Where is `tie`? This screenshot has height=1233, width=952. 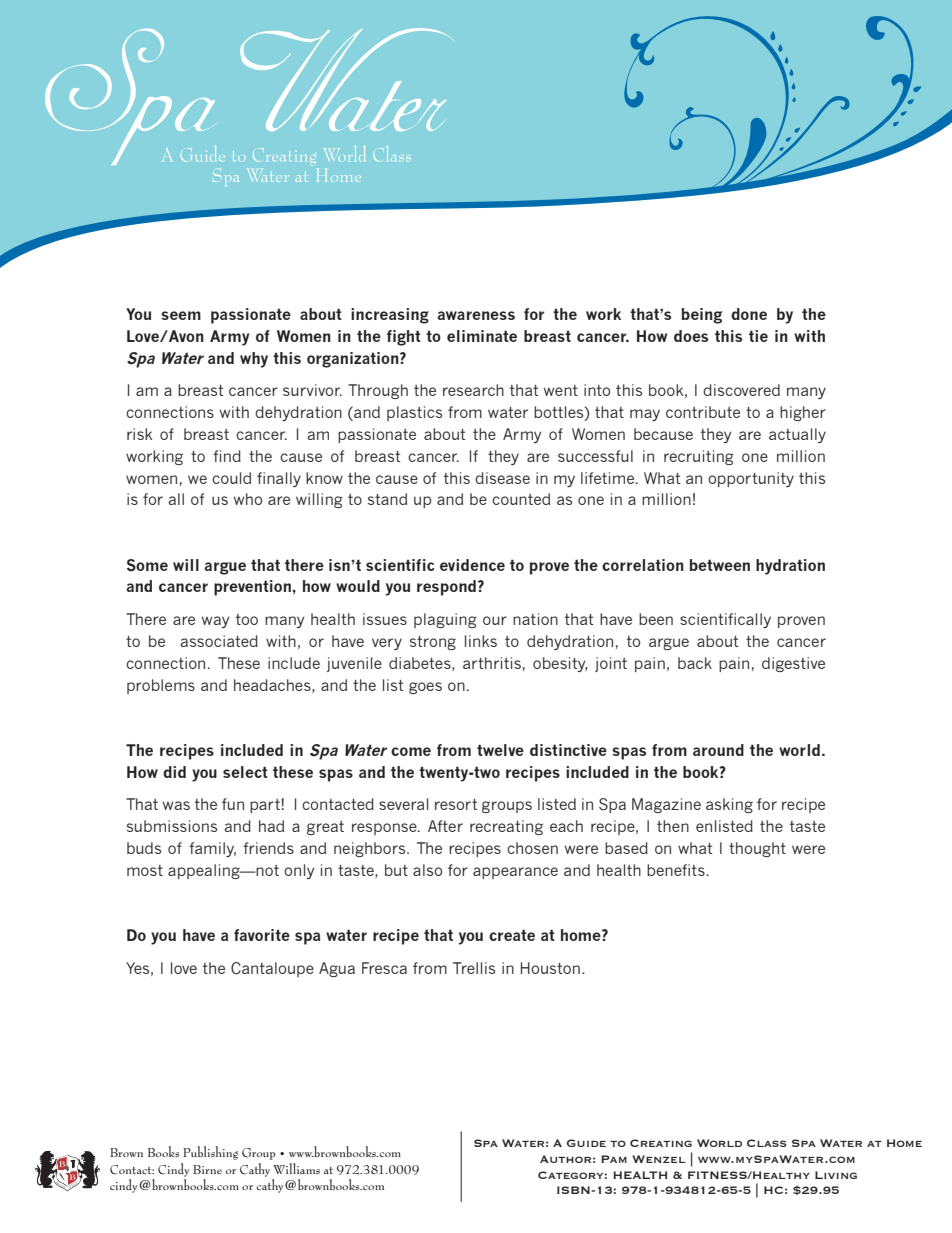
tie is located at coordinates (758, 336).
